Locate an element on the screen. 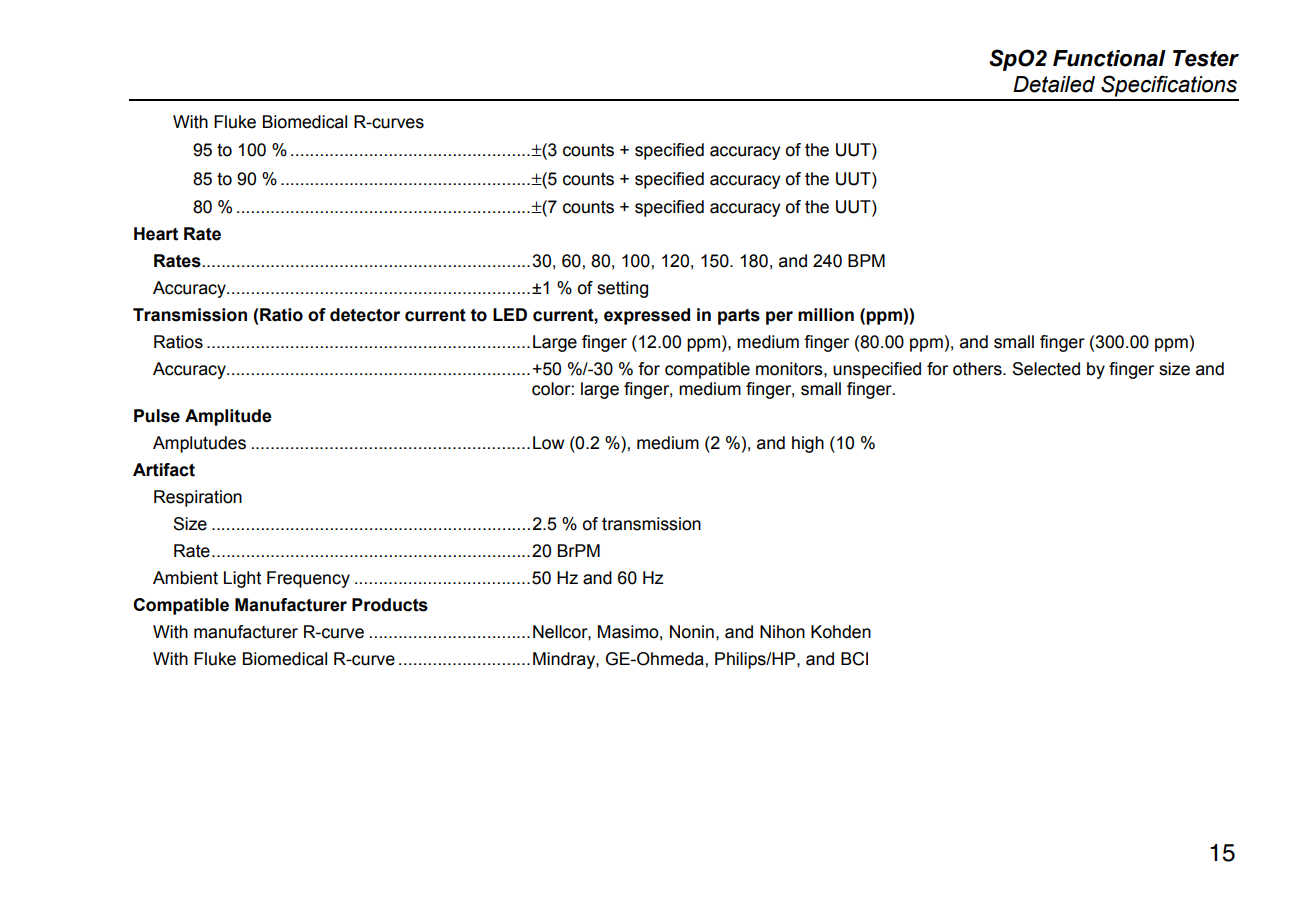  Selected is located at coordinates (1046, 369).
